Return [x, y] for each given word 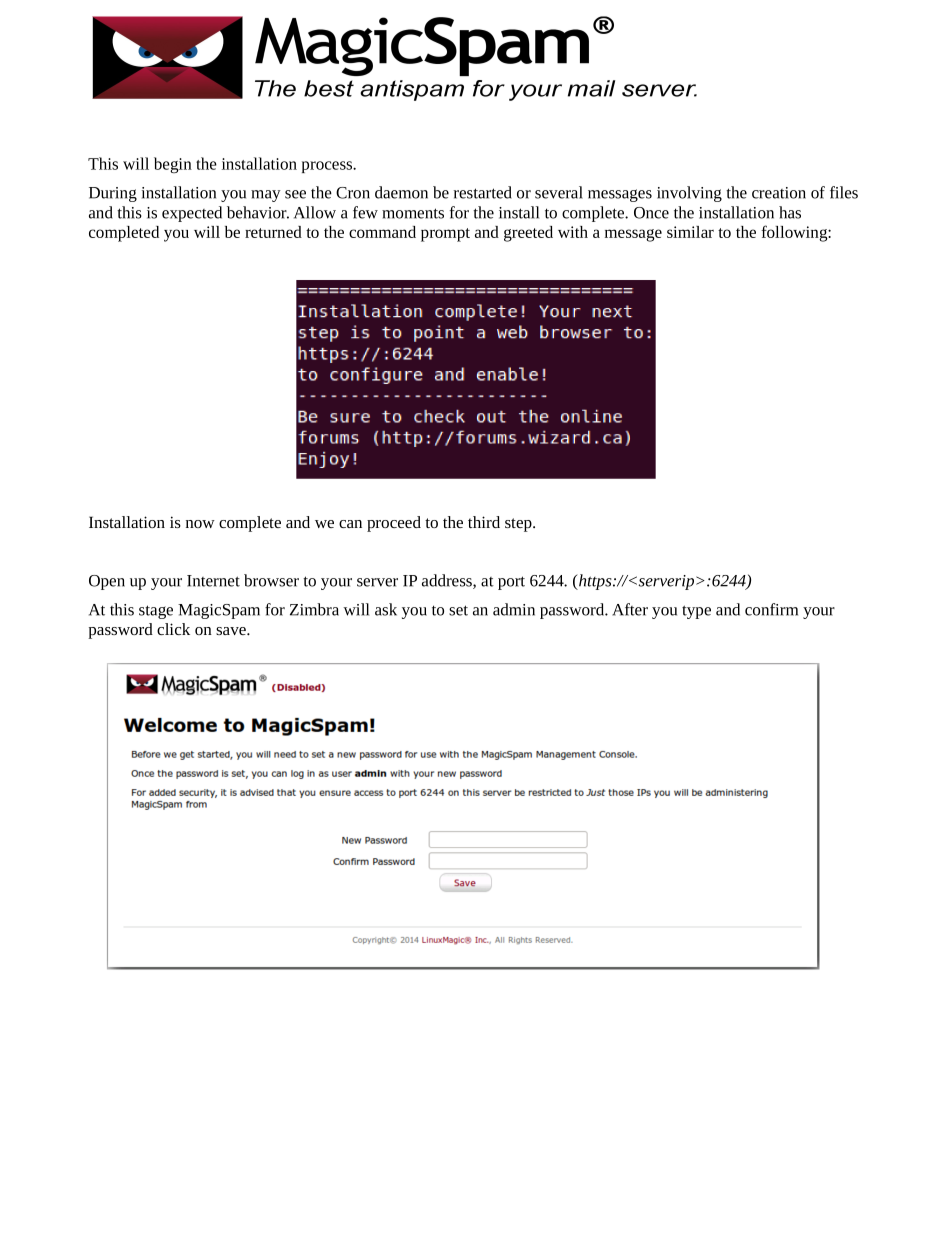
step [519, 525]
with [573, 232]
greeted [528, 234]
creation [779, 193]
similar [690, 232]
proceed [394, 524]
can [350, 524]
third [484, 522]
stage [156, 612]
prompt [445, 235]
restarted [483, 192]
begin [173, 165]
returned [273, 232]
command [382, 232]
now [200, 524]
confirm [771, 609]
